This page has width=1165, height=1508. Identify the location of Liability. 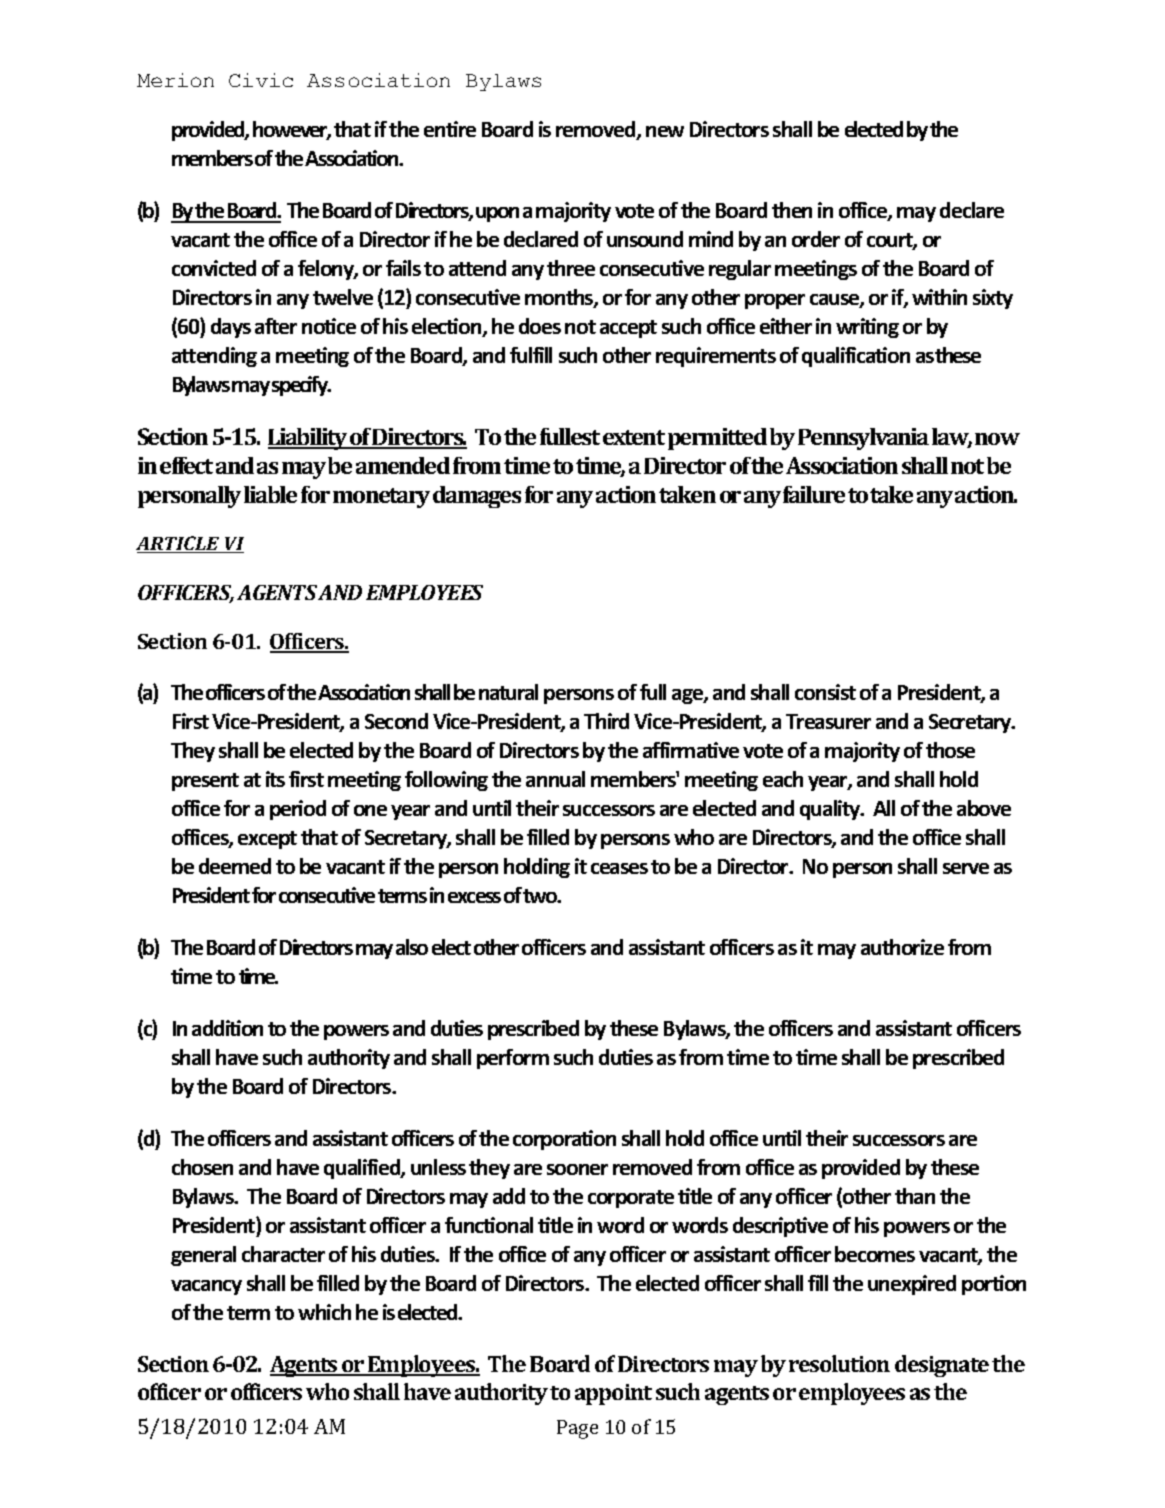
(309, 439).
